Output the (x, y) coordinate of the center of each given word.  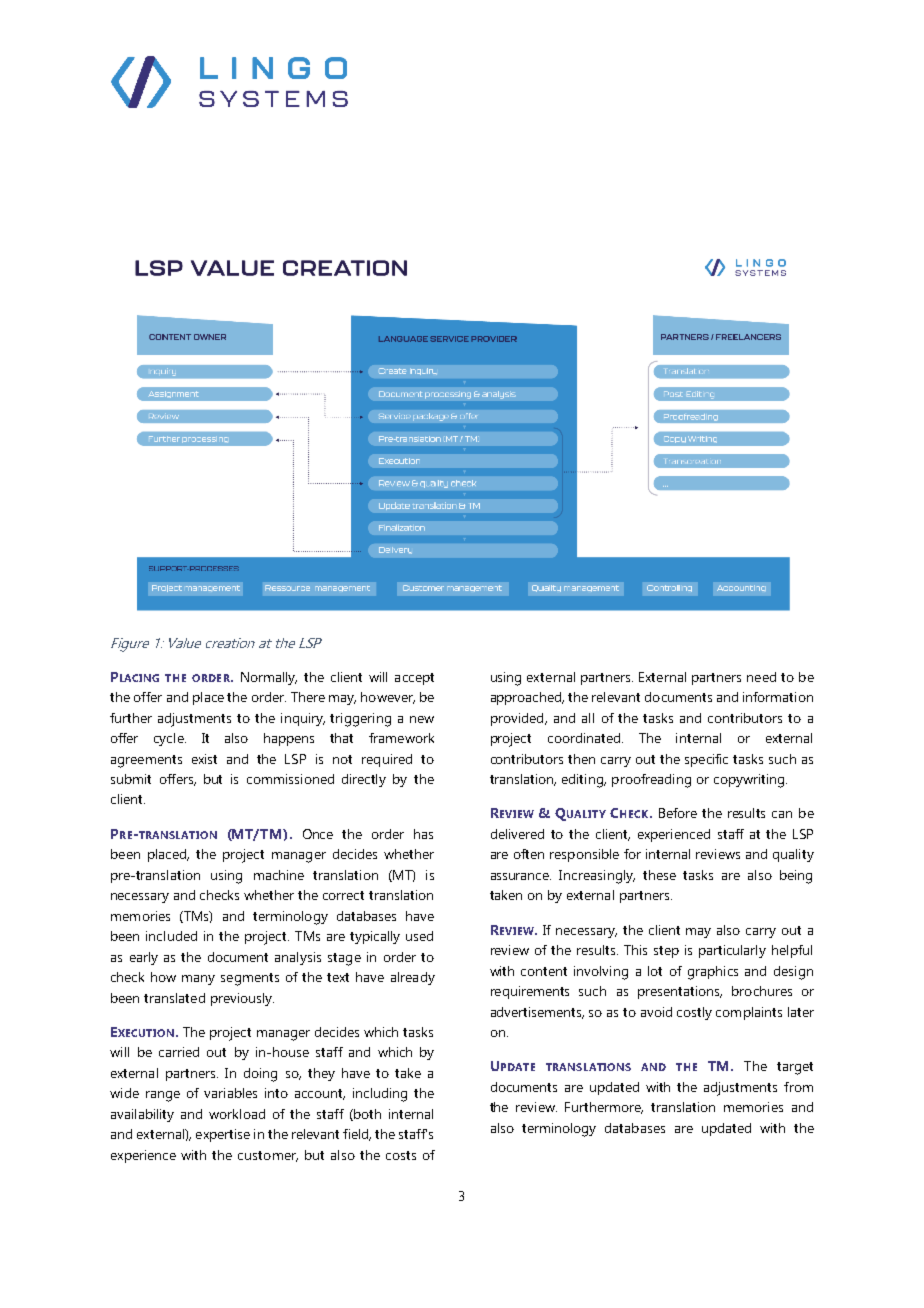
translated (174, 998)
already (413, 978)
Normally (269, 678)
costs (401, 1155)
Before (678, 813)
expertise (223, 1135)
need (761, 677)
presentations (680, 992)
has (423, 834)
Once (318, 834)
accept (414, 679)
